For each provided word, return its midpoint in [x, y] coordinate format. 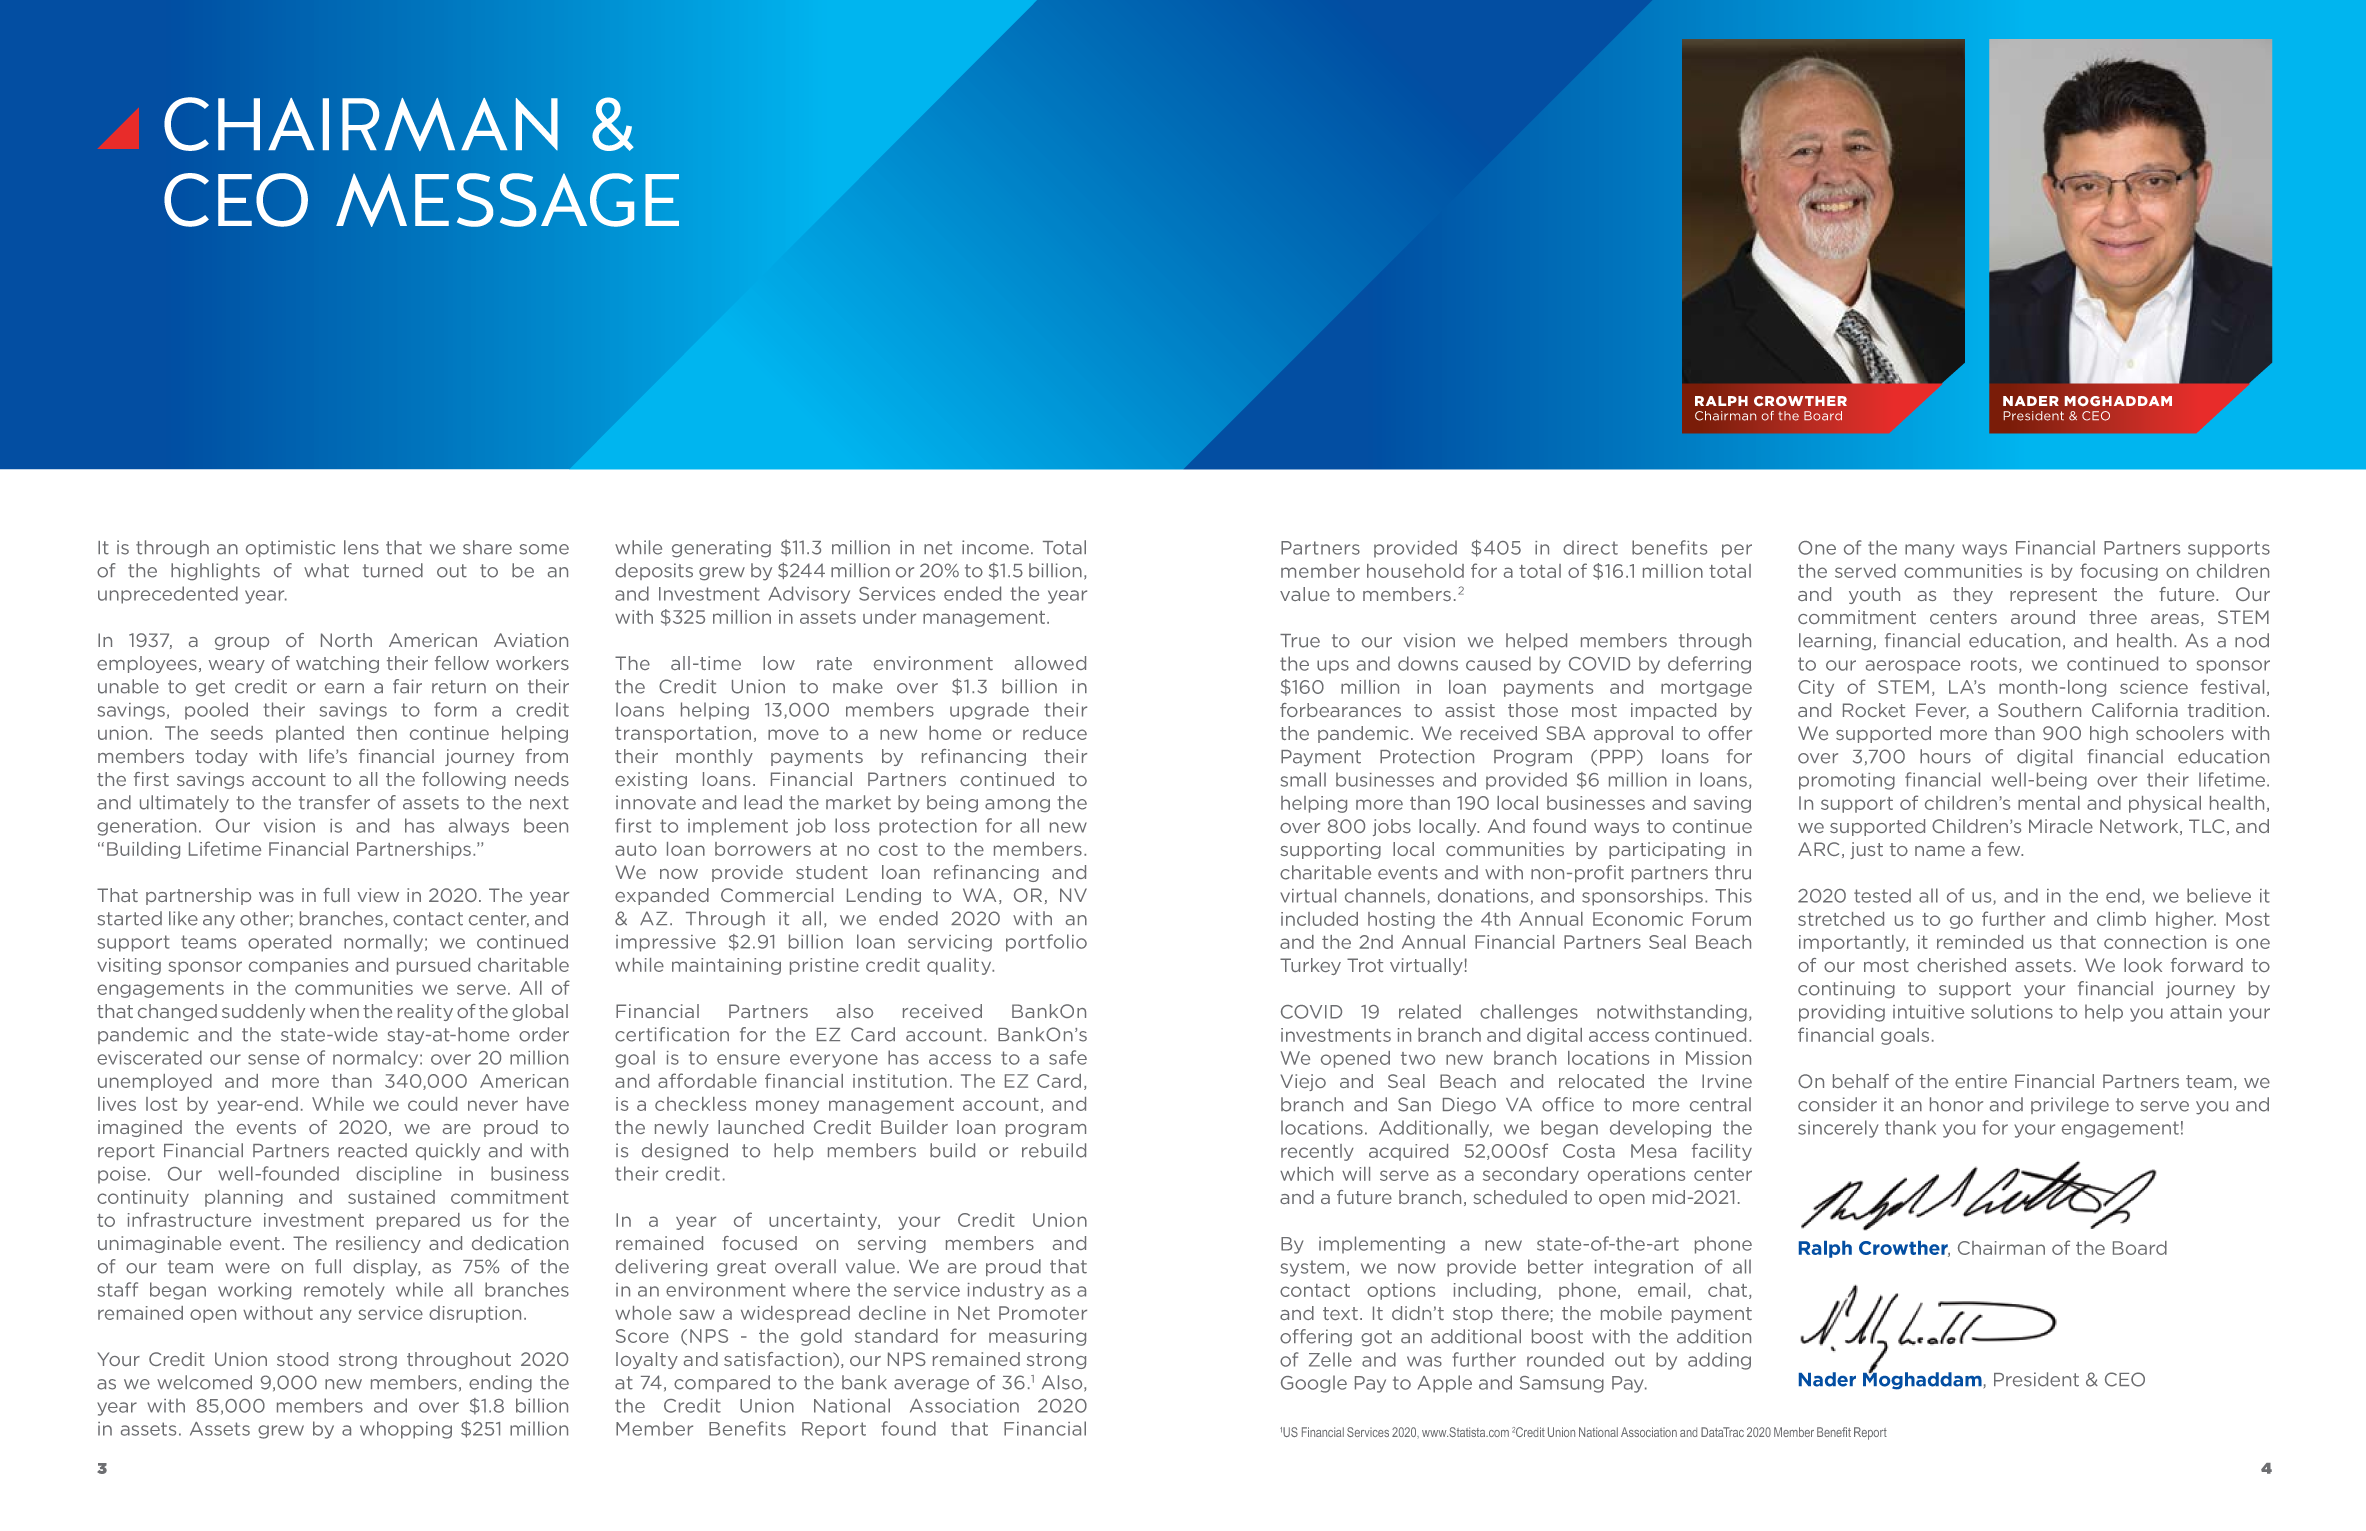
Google [1314, 1384]
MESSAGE [507, 200]
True [1300, 641]
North [346, 640]
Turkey [1310, 966]
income [995, 547]
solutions [2012, 1011]
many [1929, 551]
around [2043, 617]
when [334, 1011]
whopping [406, 1430]
